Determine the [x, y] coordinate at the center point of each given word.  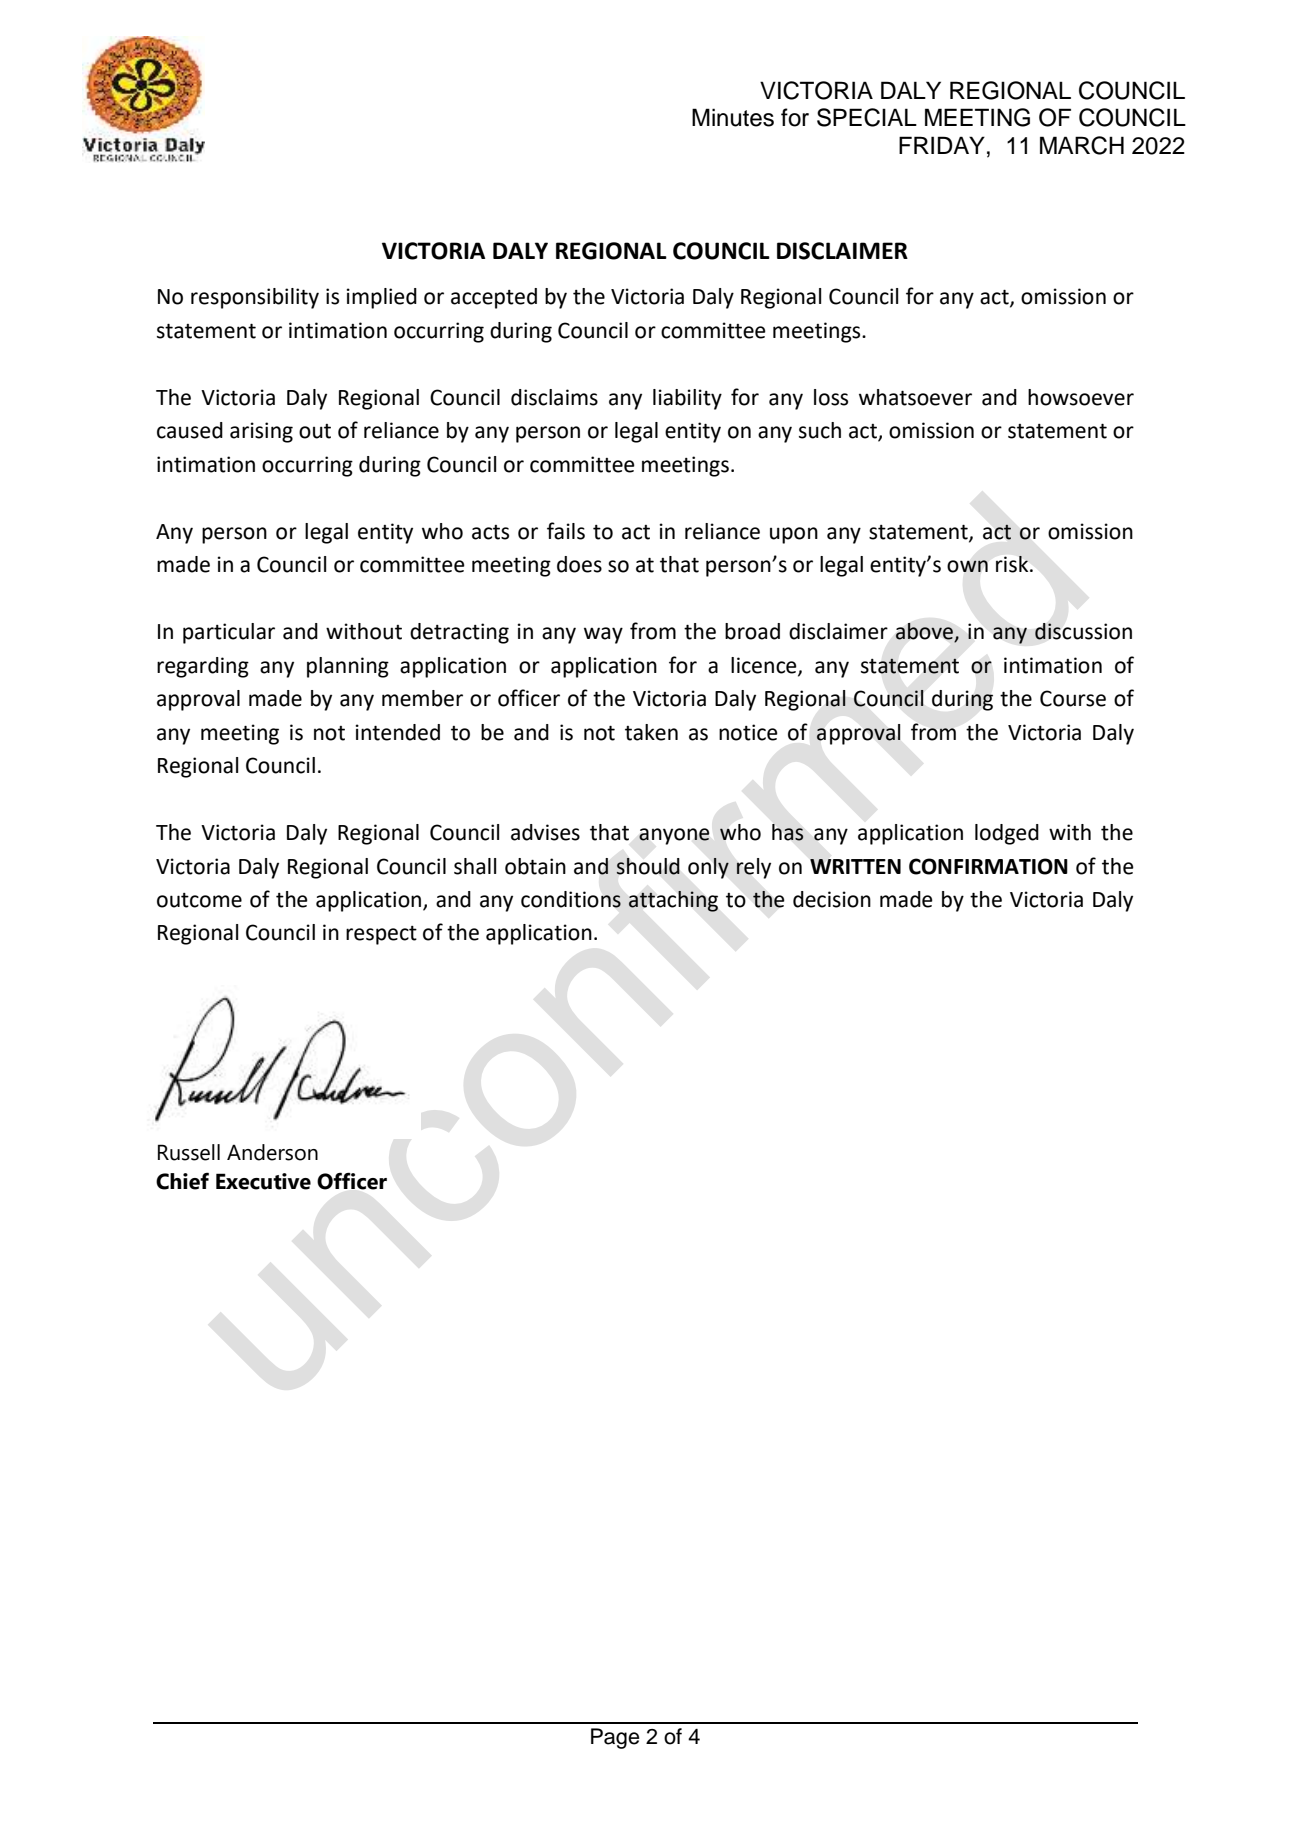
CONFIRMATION [988, 866]
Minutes [733, 117]
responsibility [255, 298]
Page [615, 1738]
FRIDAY [942, 145]
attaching [673, 901]
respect [381, 935]
